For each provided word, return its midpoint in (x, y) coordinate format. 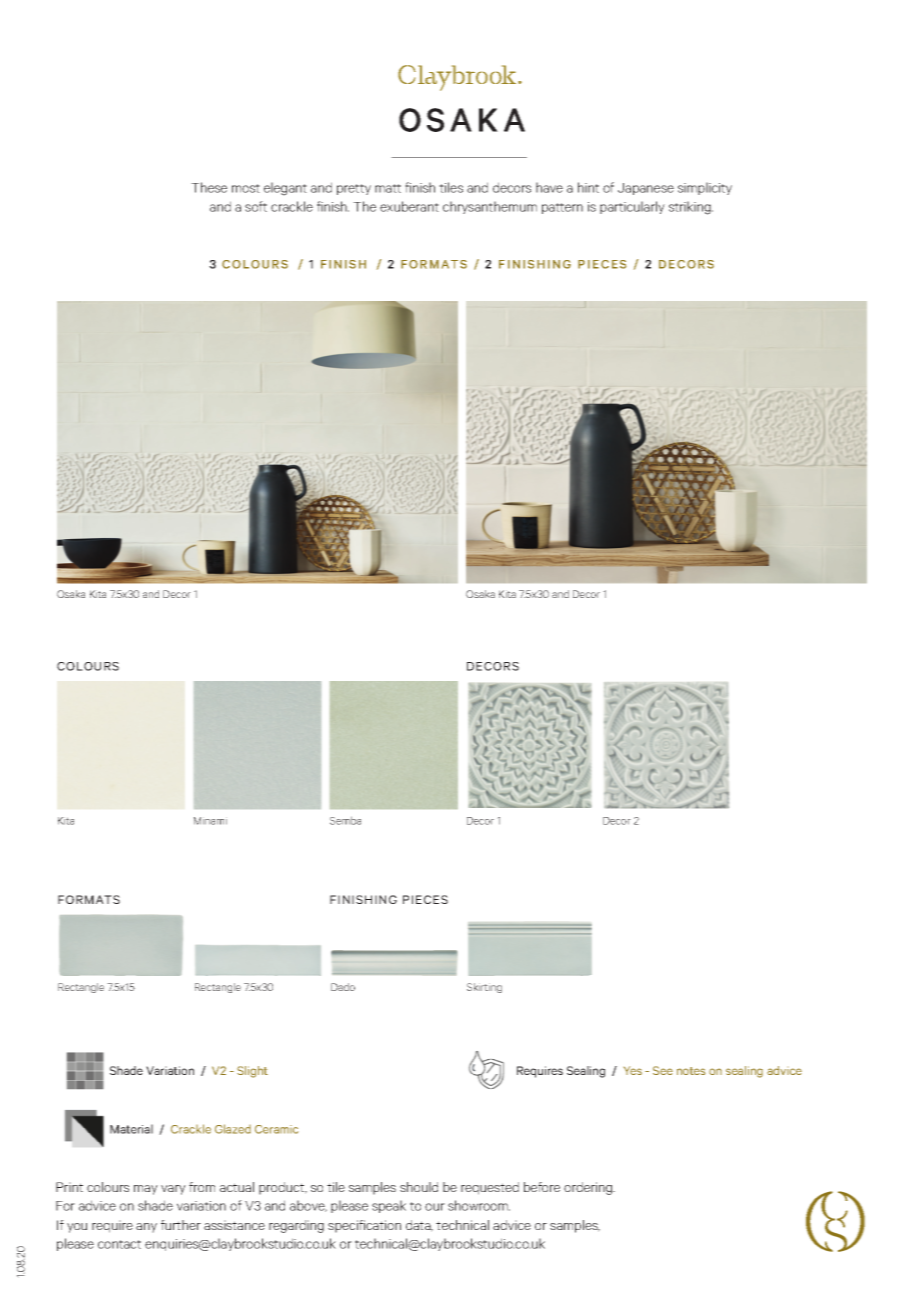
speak (389, 1206)
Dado (343, 987)
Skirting (484, 988)
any (146, 1228)
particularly (632, 207)
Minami (210, 821)
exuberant (409, 206)
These (209, 187)
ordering (589, 1188)
